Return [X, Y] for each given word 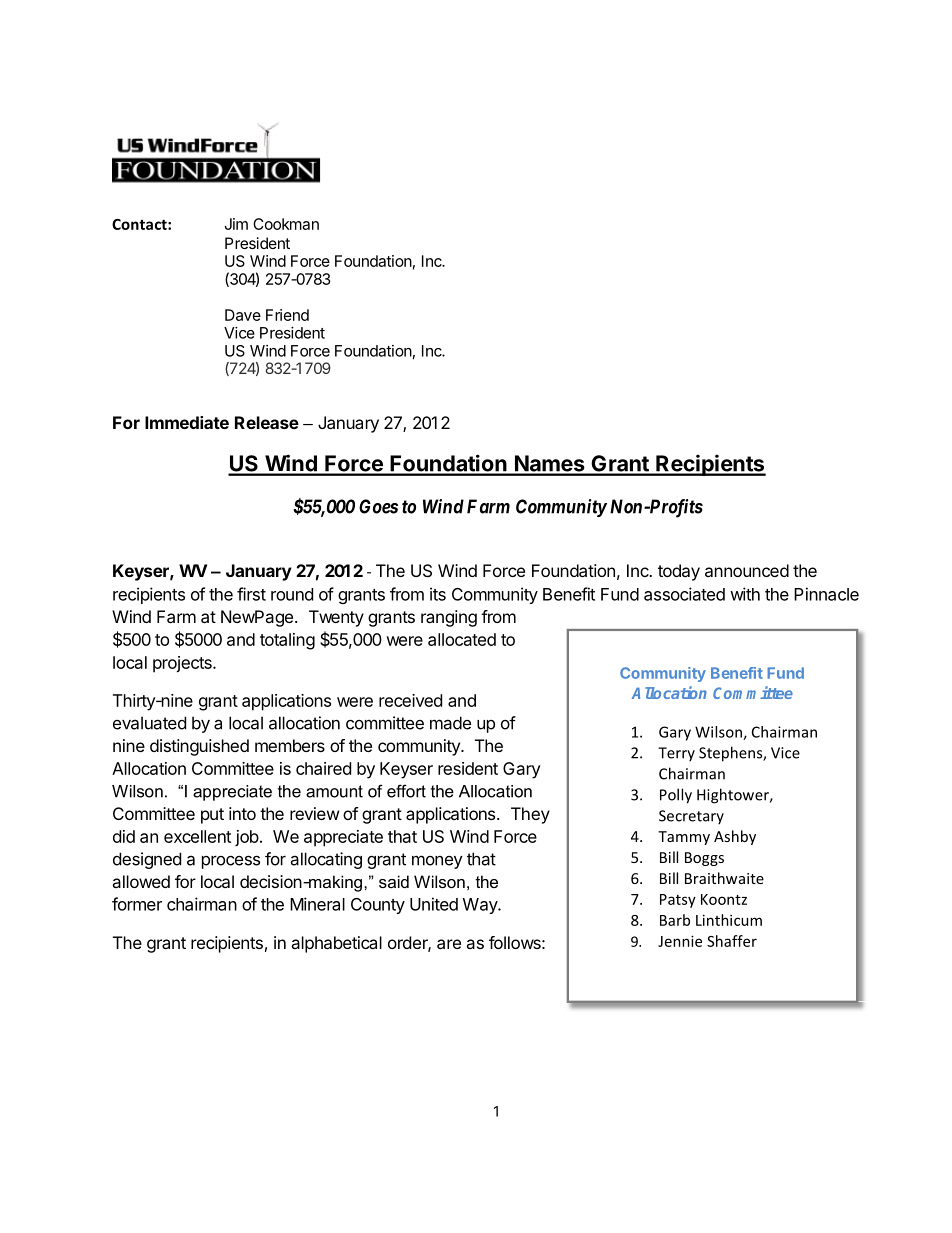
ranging [449, 618]
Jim [236, 224]
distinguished [199, 747]
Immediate [187, 422]
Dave [243, 315]
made [450, 723]
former [137, 904]
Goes [378, 506]
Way [481, 906]
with [745, 594]
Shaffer [732, 941]
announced [747, 570]
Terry [676, 754]
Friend [287, 315]
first [251, 594]
